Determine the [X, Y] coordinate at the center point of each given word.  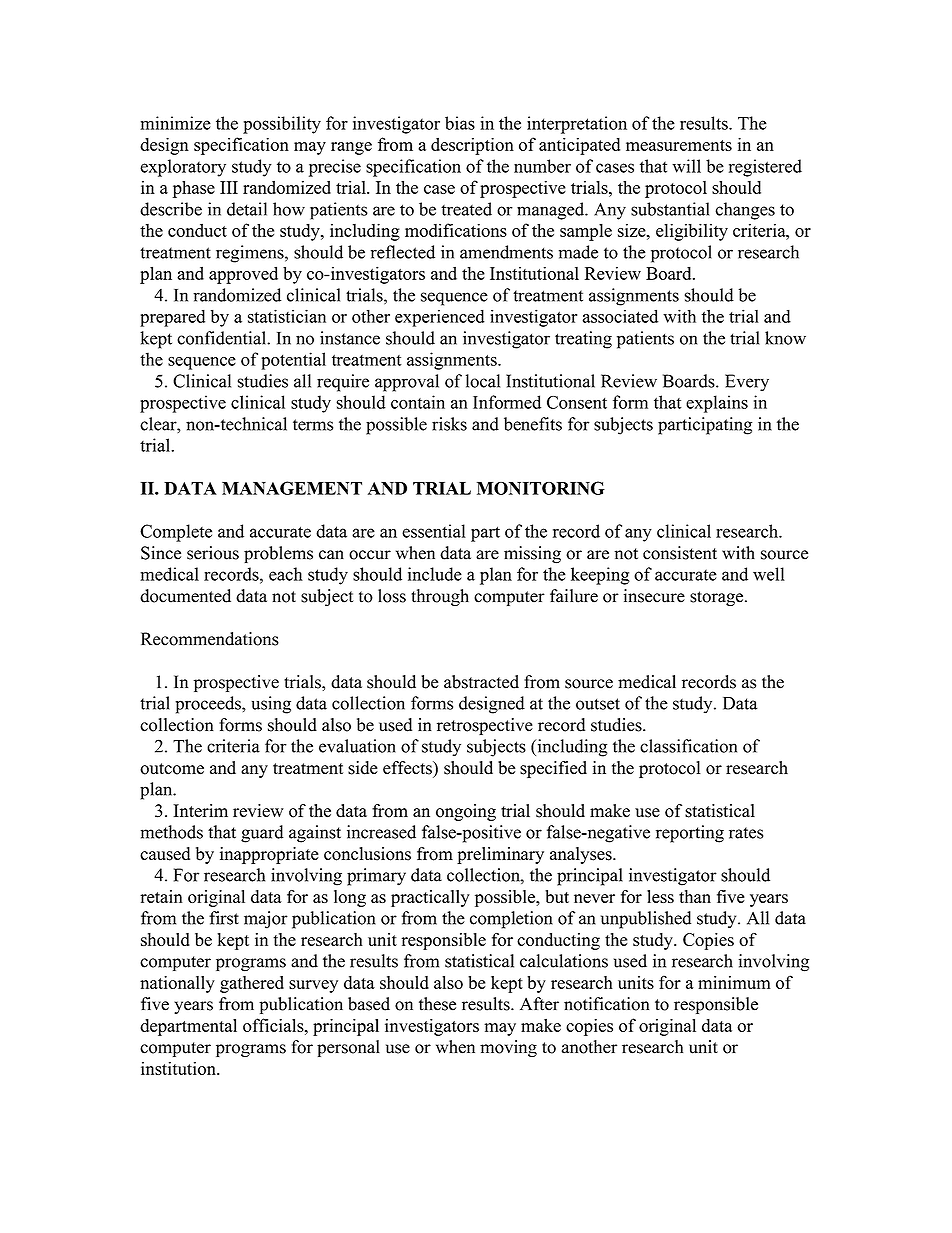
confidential [222, 338]
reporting [690, 834]
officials [274, 1025]
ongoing [466, 812]
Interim [200, 811]
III [229, 187]
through [440, 597]
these [437, 1004]
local [483, 381]
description [472, 146]
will [686, 166]
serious [213, 553]
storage [718, 598]
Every [747, 383]
